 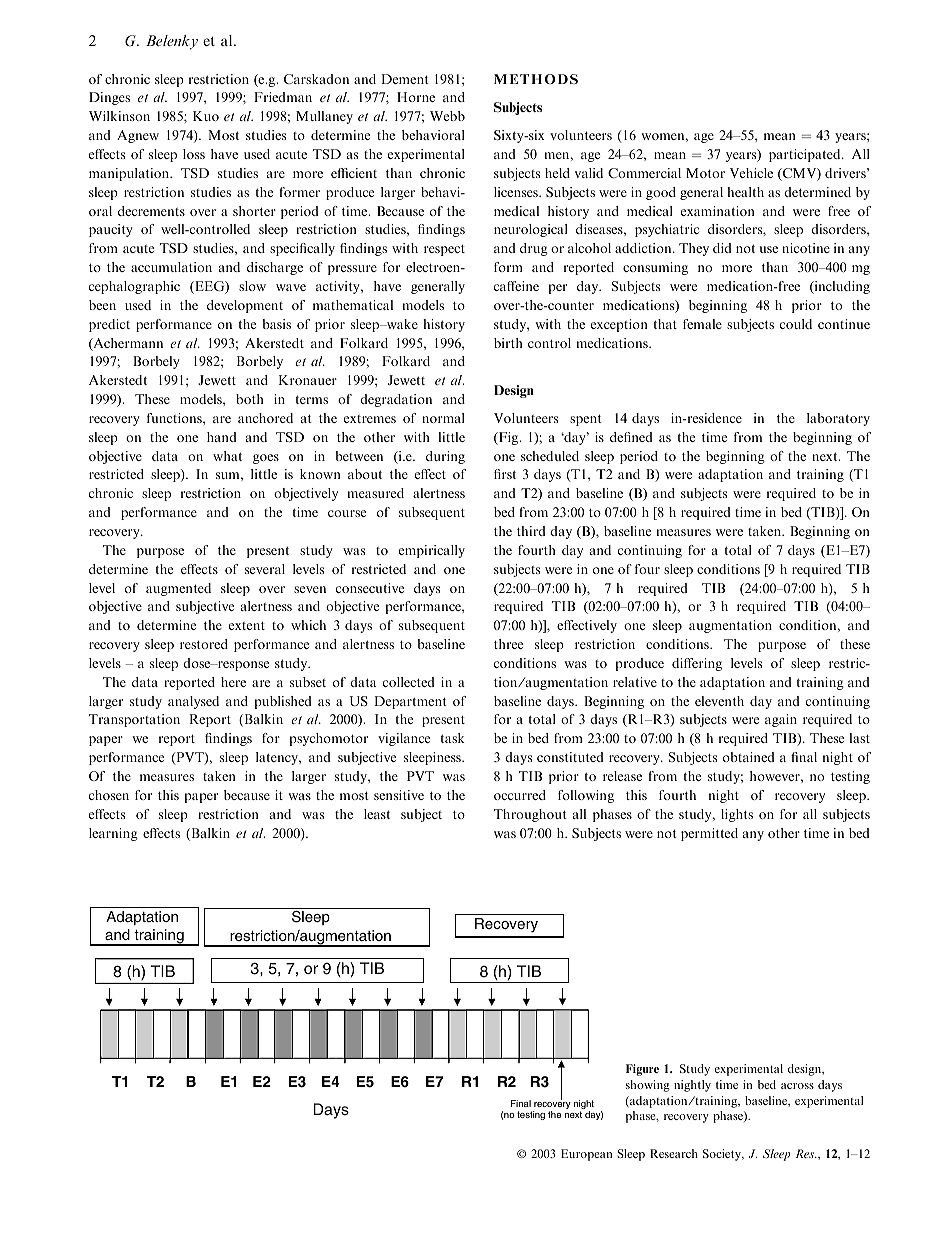 I want to click on restored, so click(x=204, y=644).
